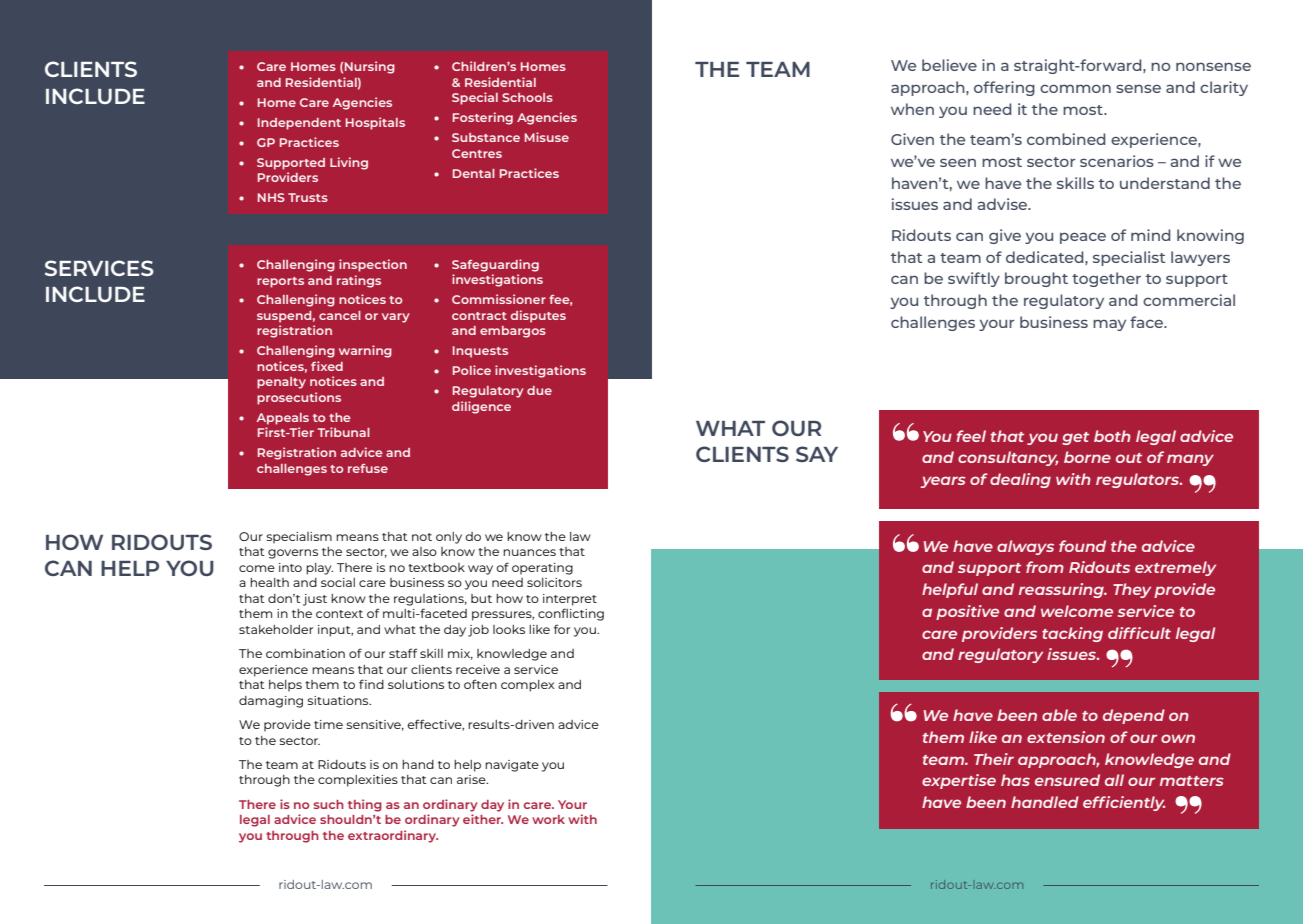 The width and height of the screenshot is (1303, 924). What do you see at coordinates (1075, 88) in the screenshot?
I see `common` at bounding box center [1075, 88].
